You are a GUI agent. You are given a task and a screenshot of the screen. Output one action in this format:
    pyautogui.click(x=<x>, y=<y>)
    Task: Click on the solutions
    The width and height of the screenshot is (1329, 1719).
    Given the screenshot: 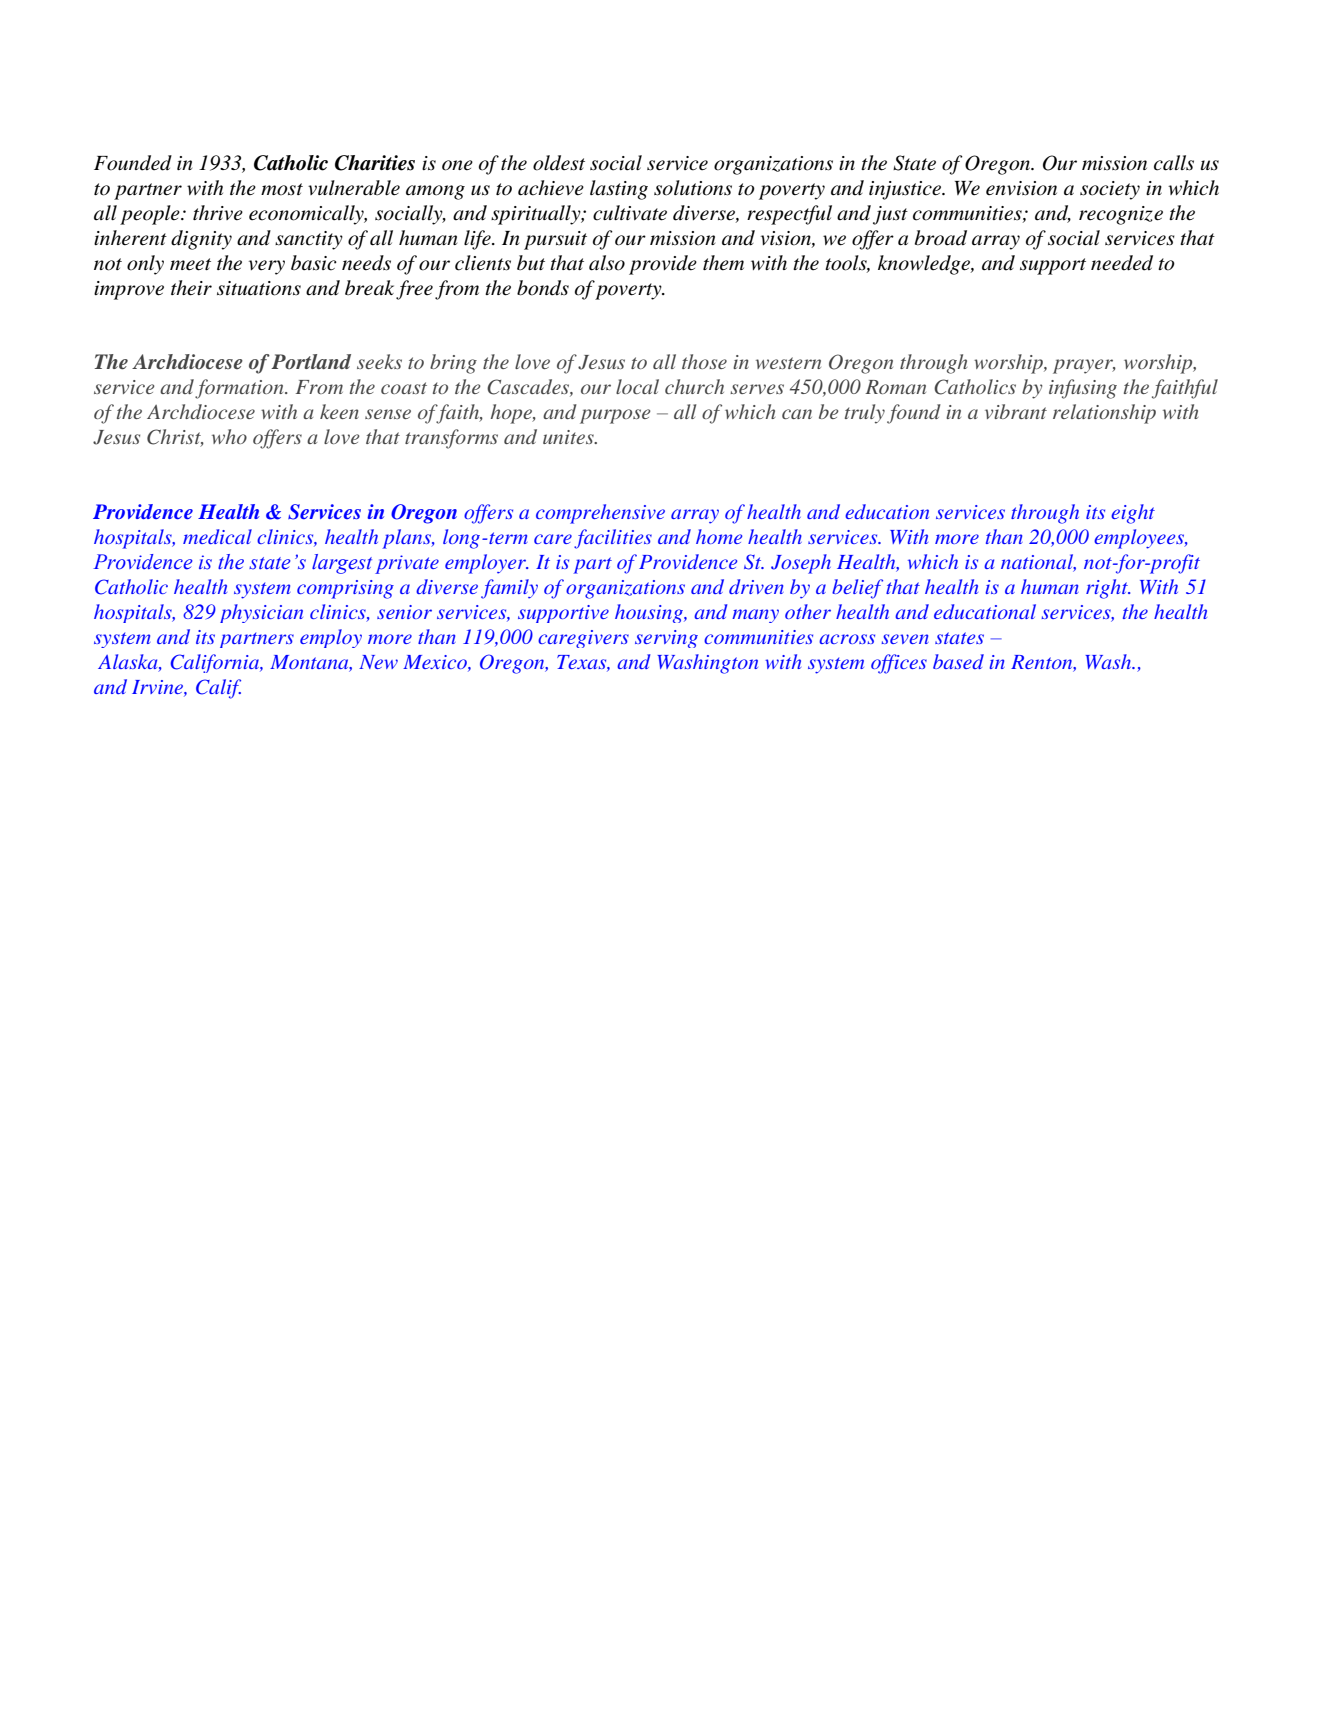 What is the action you would take?
    pyautogui.click(x=693, y=188)
